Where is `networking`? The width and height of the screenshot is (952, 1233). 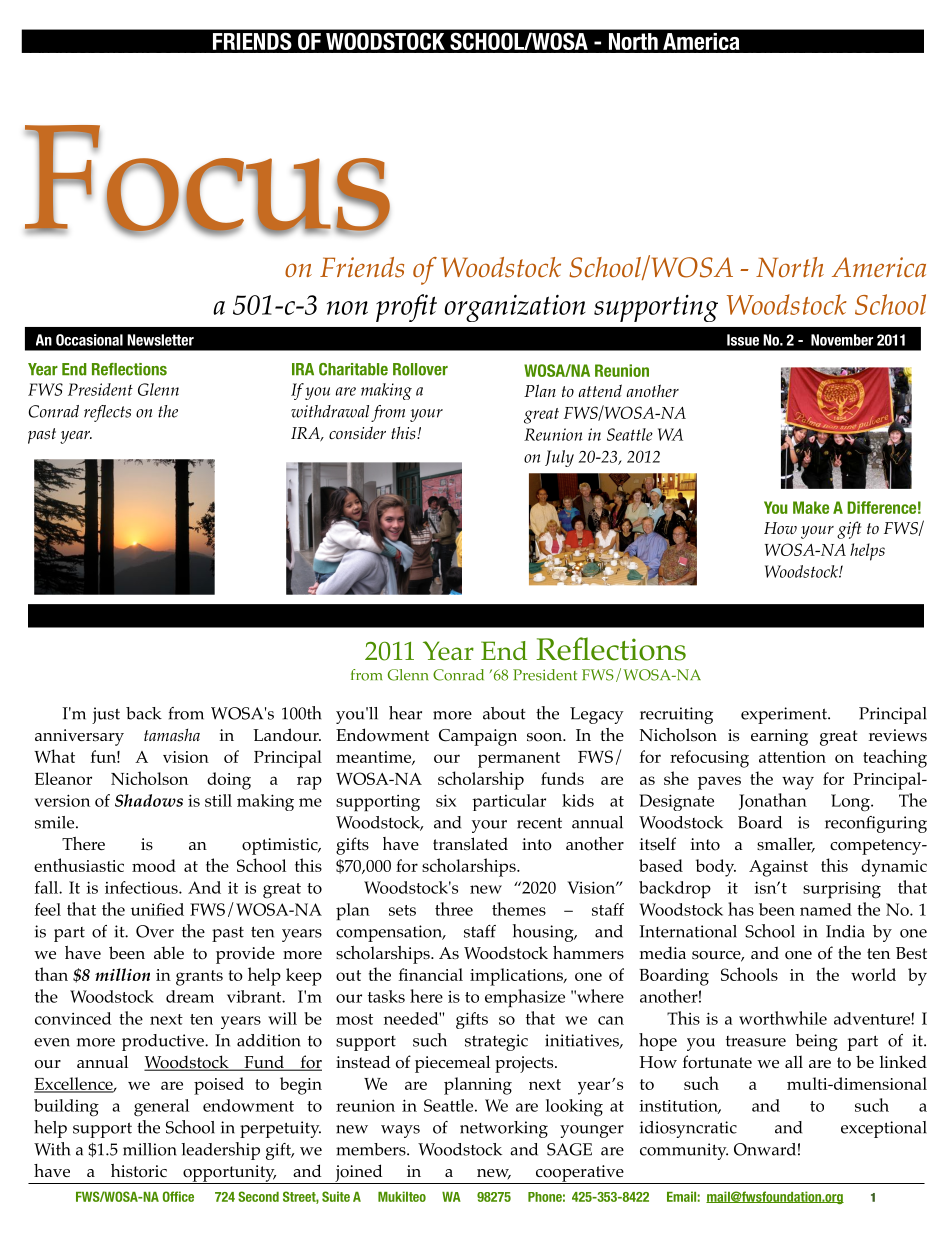
networking is located at coordinates (504, 1129).
